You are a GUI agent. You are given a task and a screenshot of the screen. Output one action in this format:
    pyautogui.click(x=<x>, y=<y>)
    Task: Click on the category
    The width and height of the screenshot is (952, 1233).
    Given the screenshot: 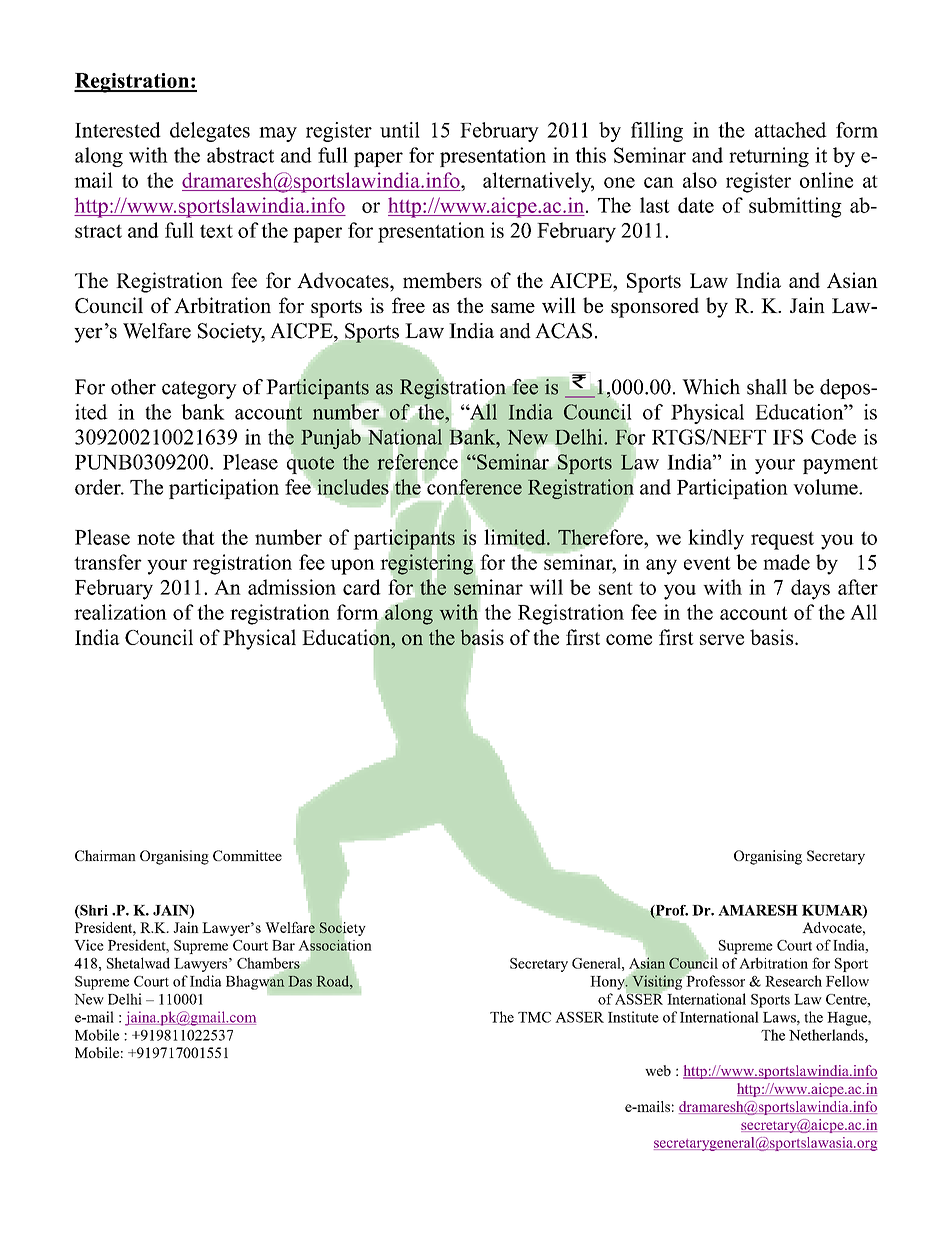 What is the action you would take?
    pyautogui.click(x=199, y=390)
